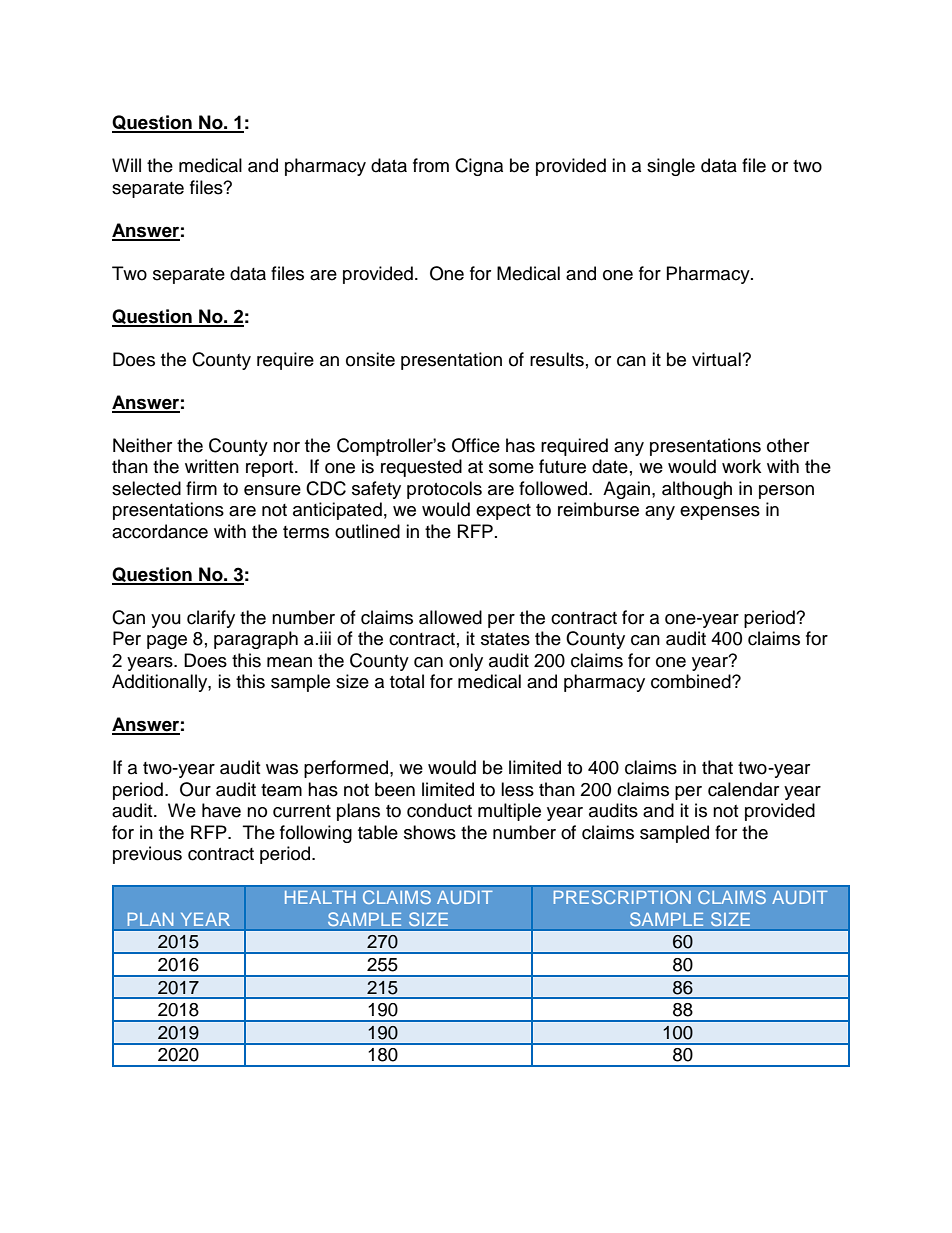 The image size is (952, 1233). What do you see at coordinates (622, 897) in the image?
I see `PRESCRIPTION` at bounding box center [622, 897].
